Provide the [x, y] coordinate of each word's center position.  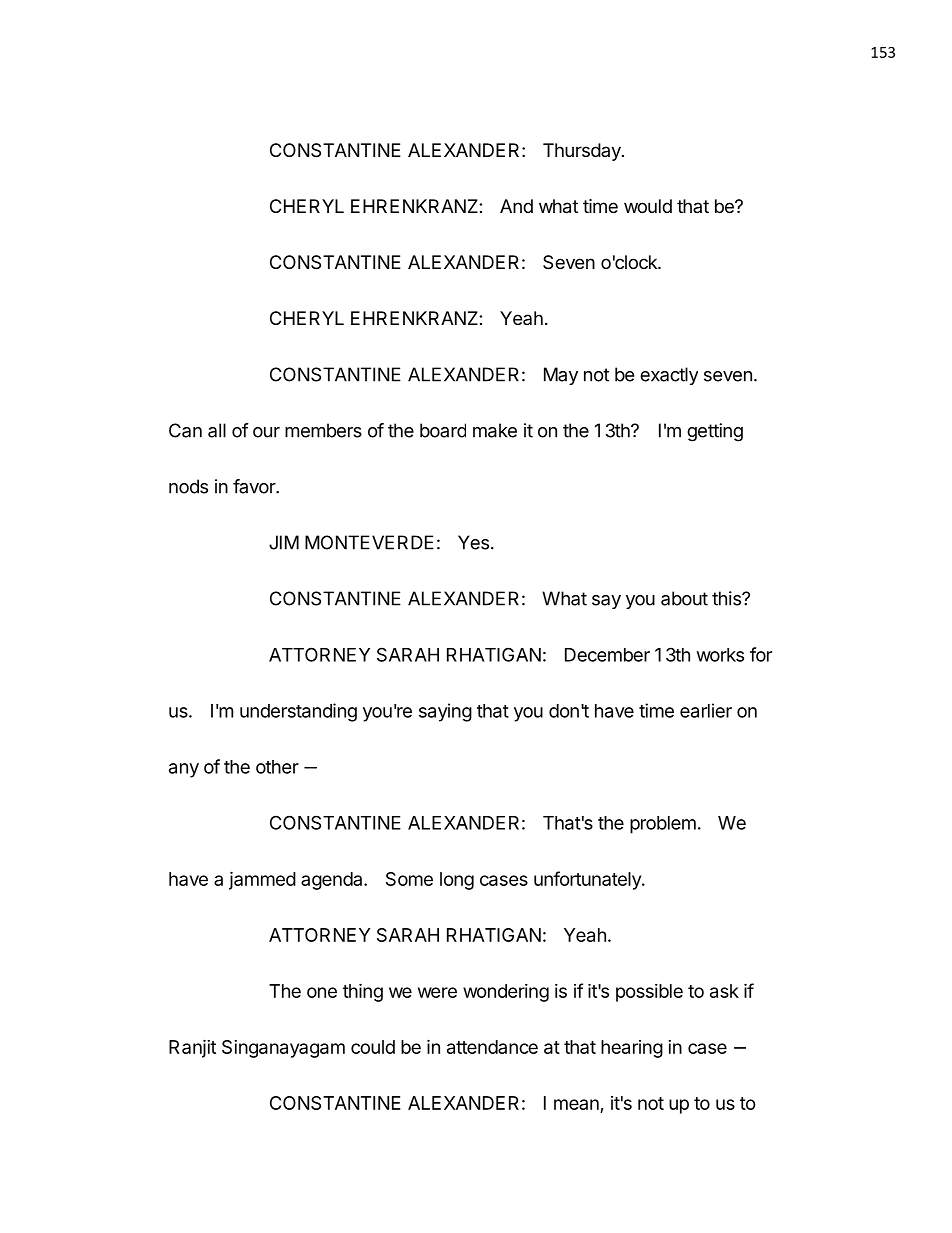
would [648, 206]
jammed [262, 880]
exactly [669, 376]
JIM [284, 542]
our [266, 432]
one [322, 992]
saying [445, 712]
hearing [632, 1049]
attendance [492, 1047]
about [684, 598]
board [443, 430]
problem [663, 825]
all [217, 430]
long [457, 881]
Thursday [583, 152]
